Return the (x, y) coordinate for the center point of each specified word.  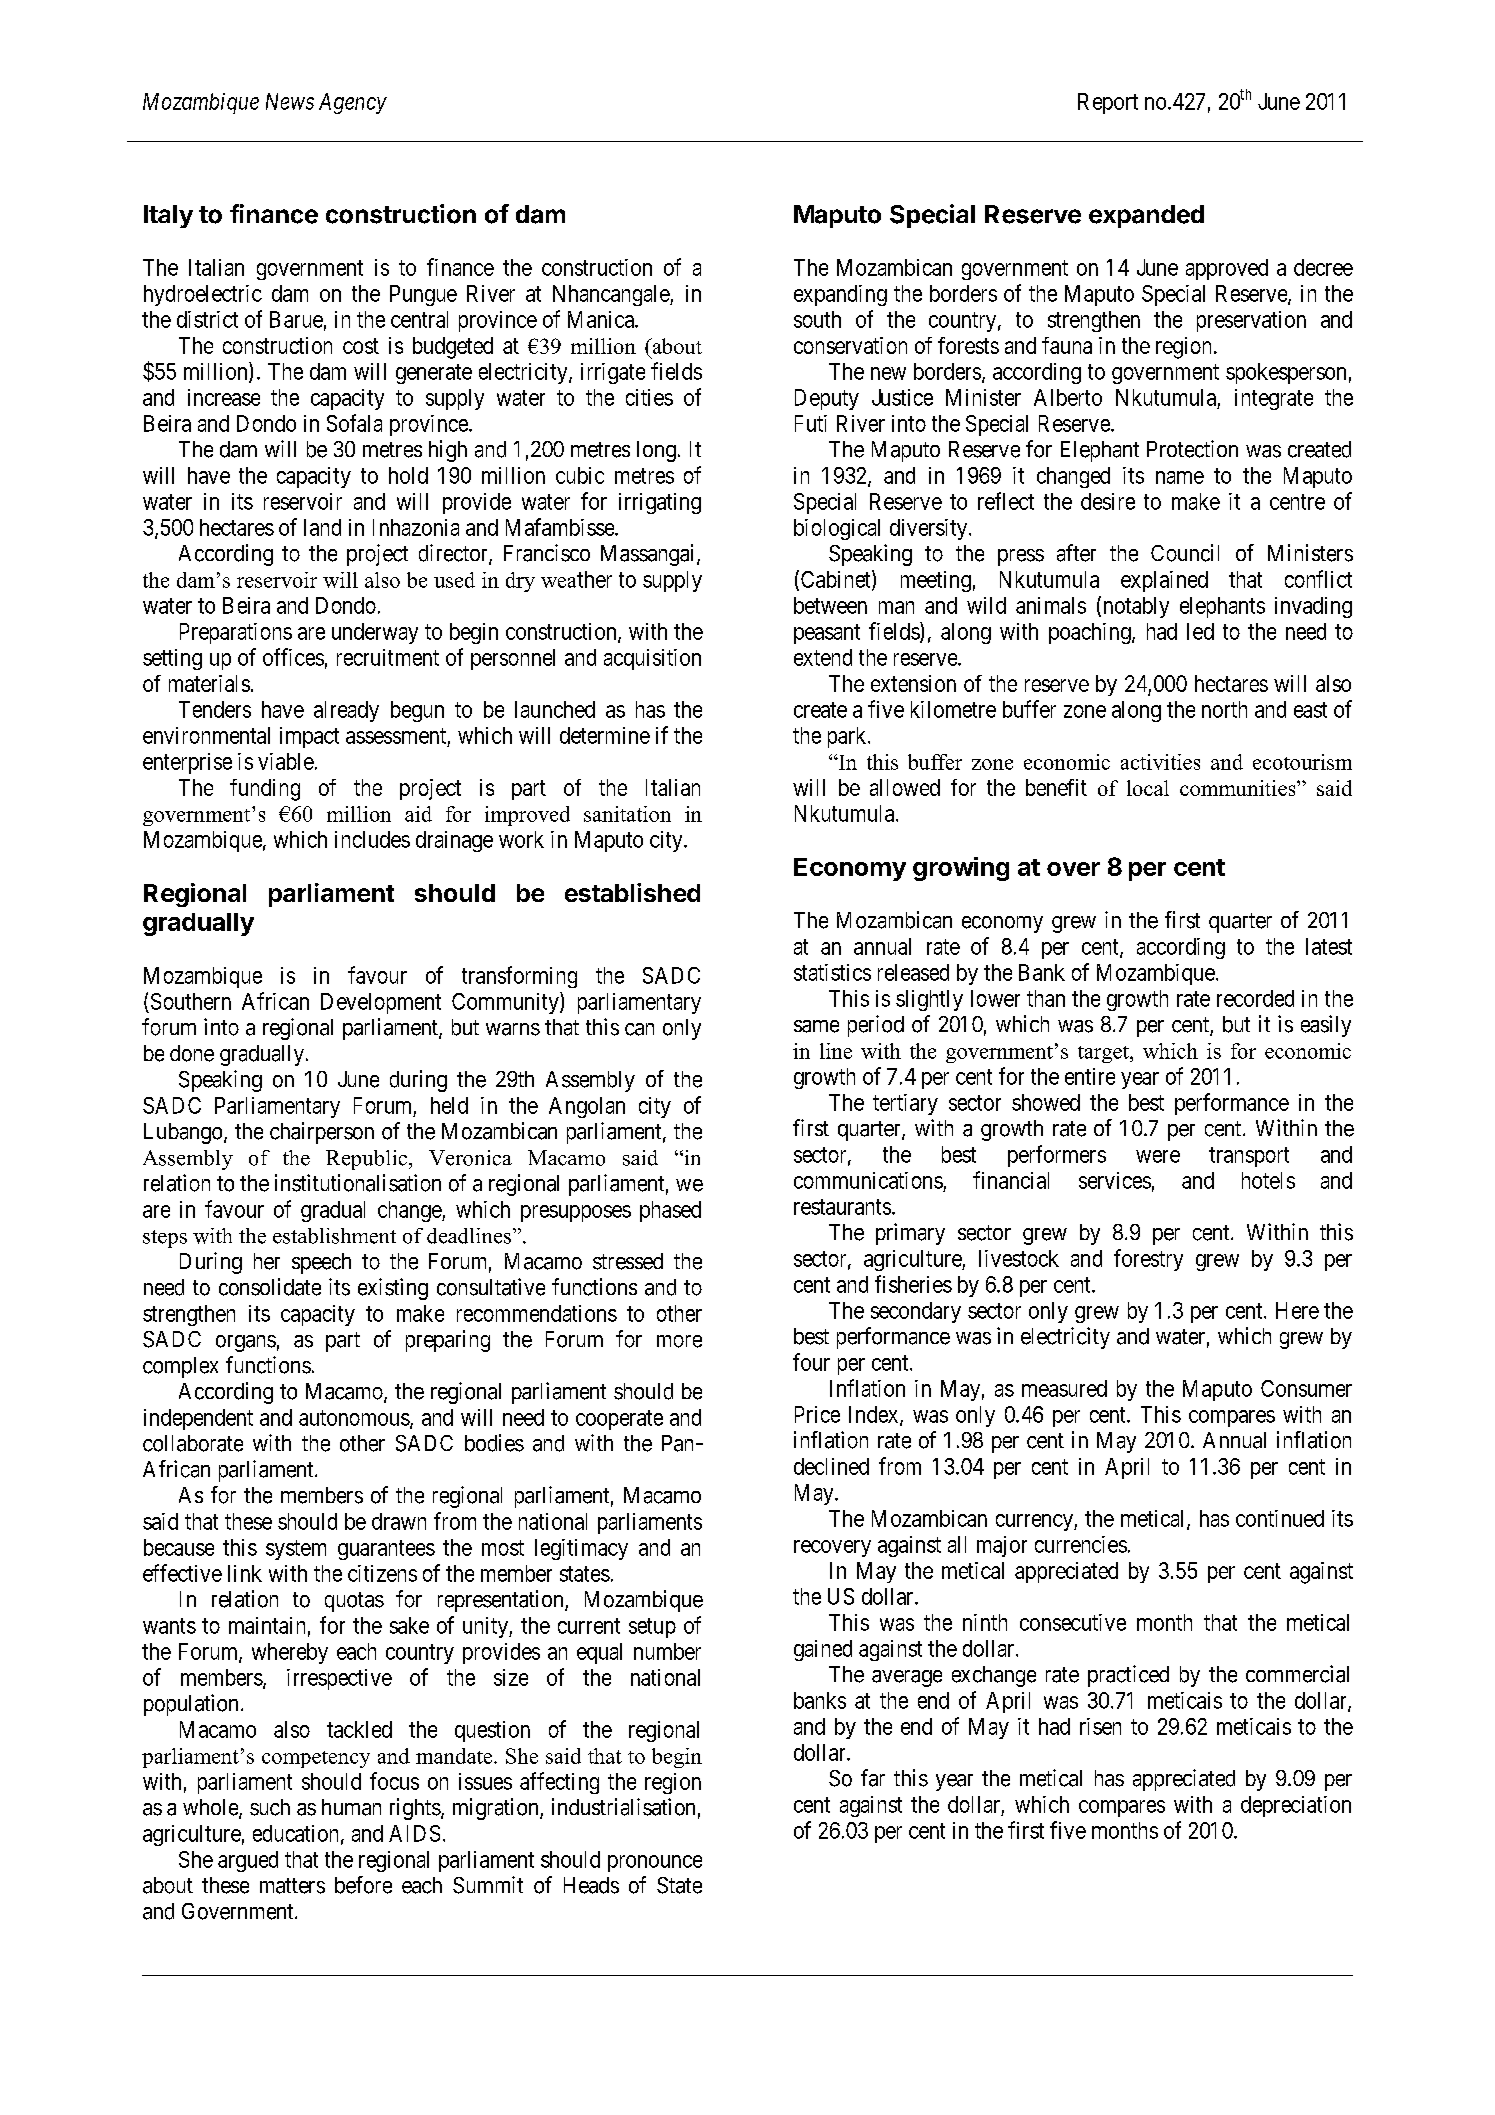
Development (381, 1003)
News (290, 101)
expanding (840, 295)
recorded (1255, 998)
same (816, 1026)
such (270, 1807)
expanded (1146, 216)
